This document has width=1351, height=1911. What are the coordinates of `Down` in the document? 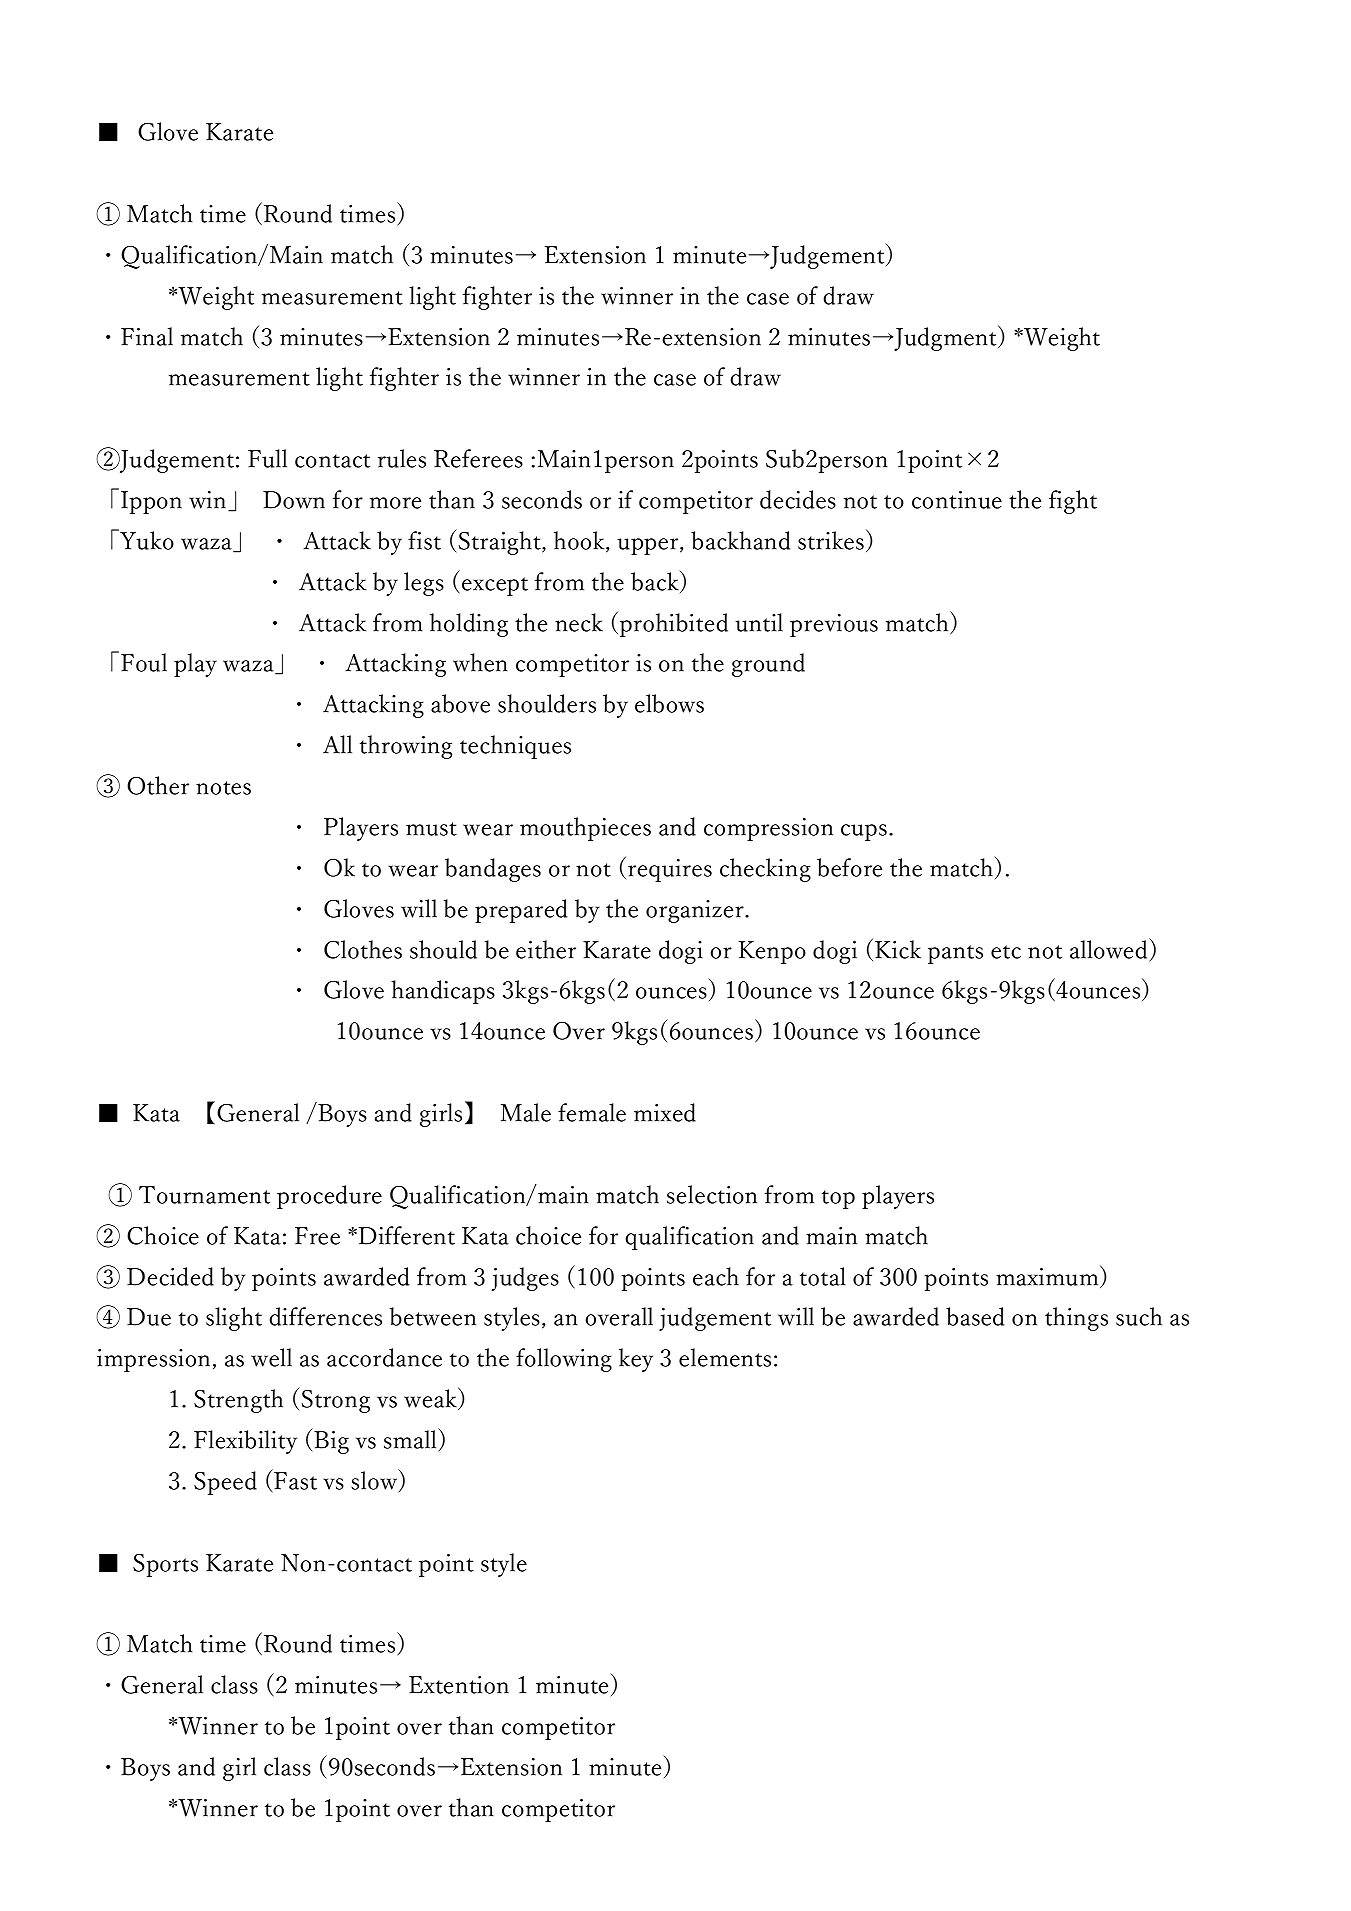 It's located at (294, 500).
